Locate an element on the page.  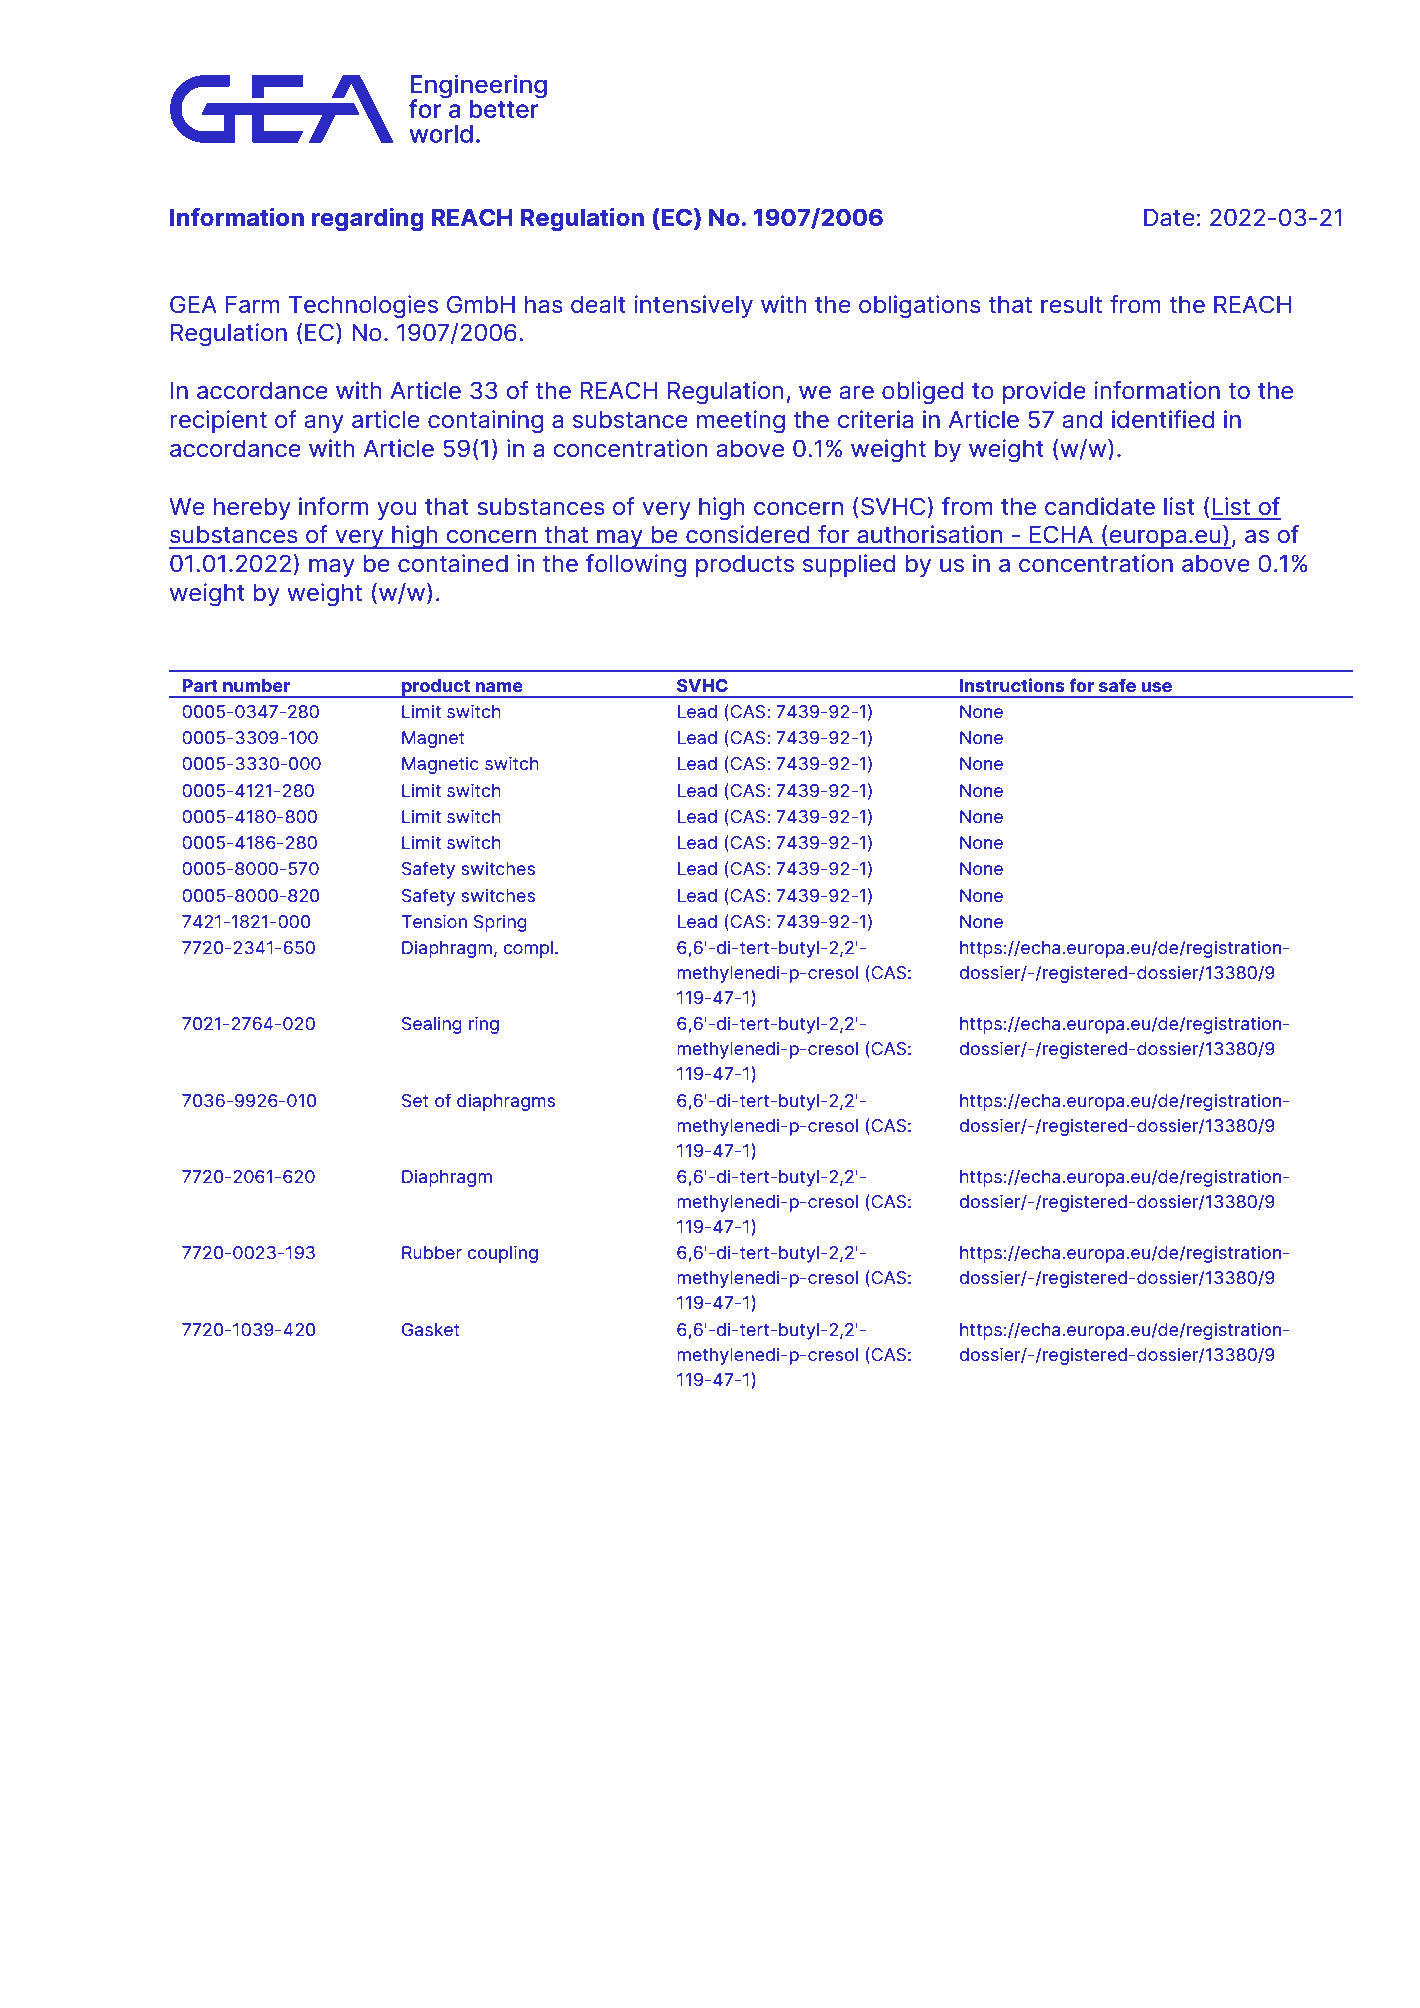
intensively is located at coordinates (693, 306).
